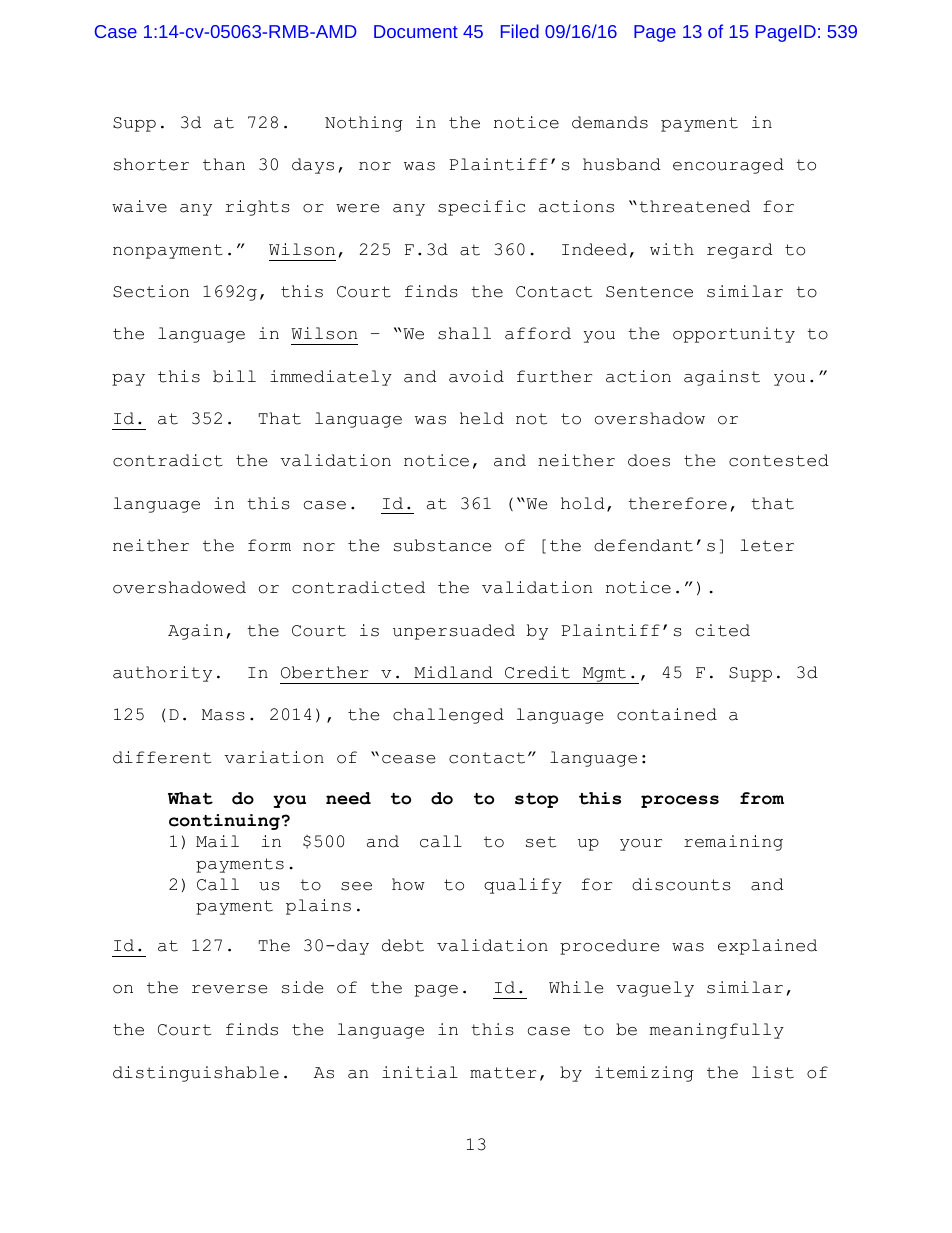 This screenshot has height=1233, width=952. What do you see at coordinates (442, 545) in the screenshot?
I see `substance` at bounding box center [442, 545].
